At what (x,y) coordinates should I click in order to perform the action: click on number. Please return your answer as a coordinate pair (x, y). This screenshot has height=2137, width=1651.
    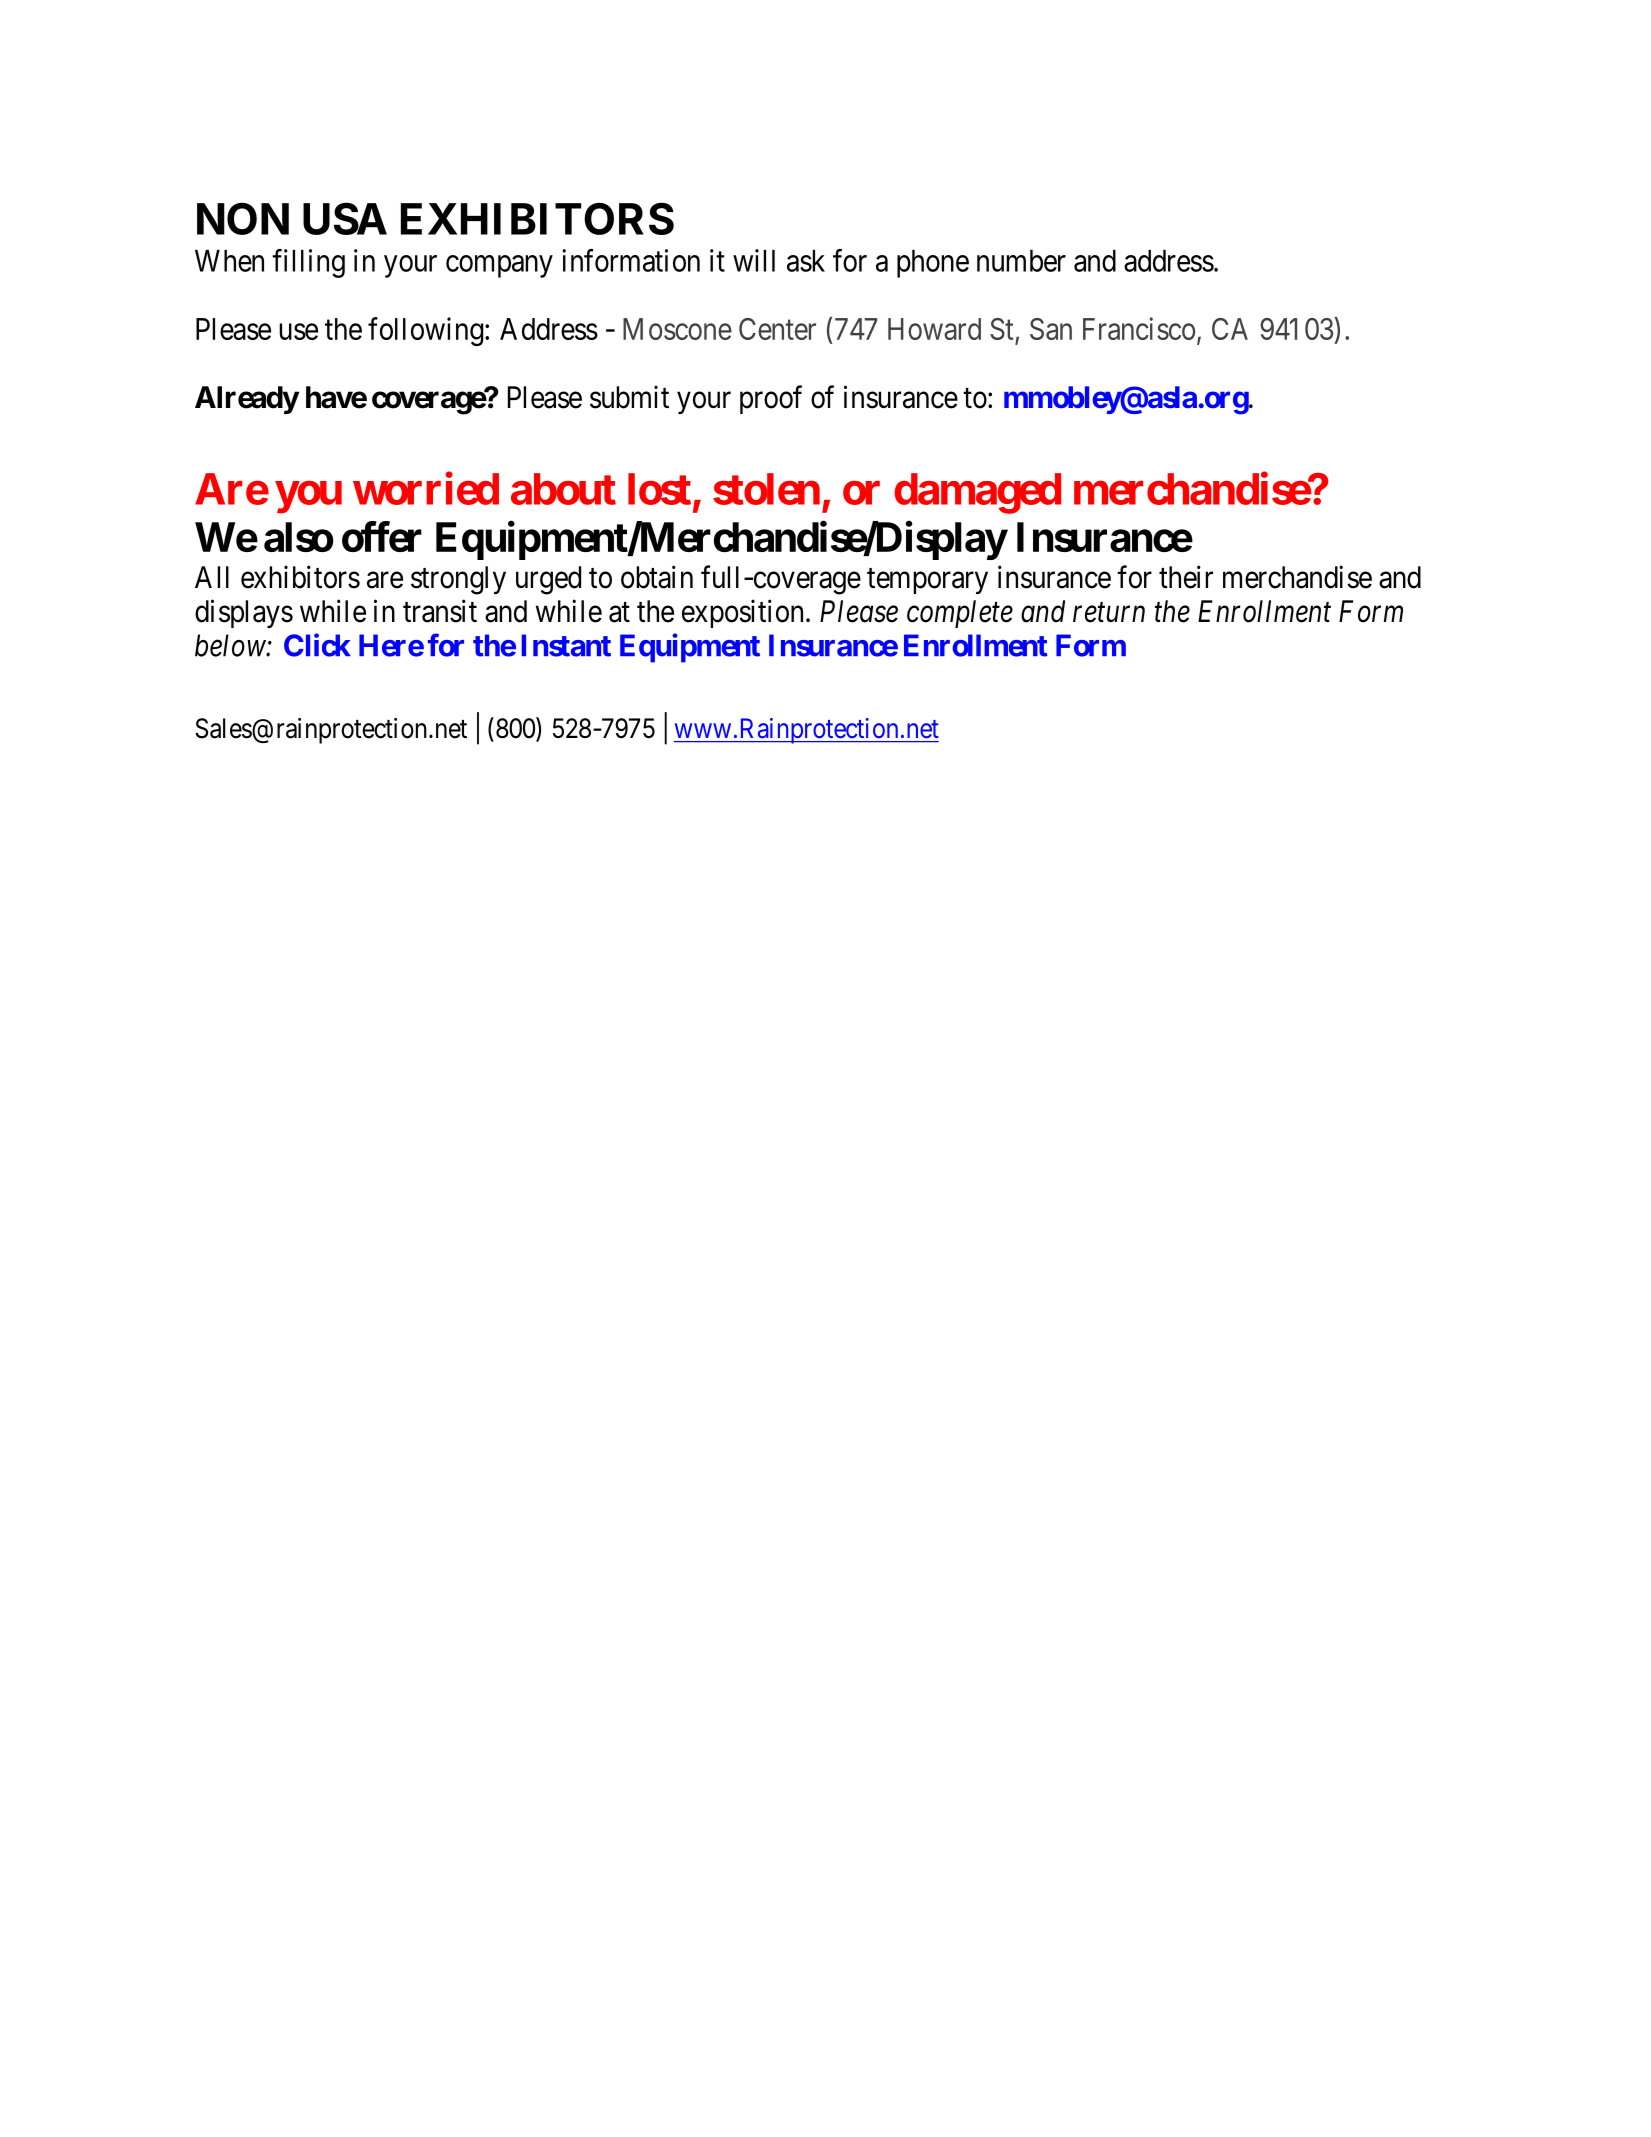
    Looking at the image, I should click on (1021, 261).
